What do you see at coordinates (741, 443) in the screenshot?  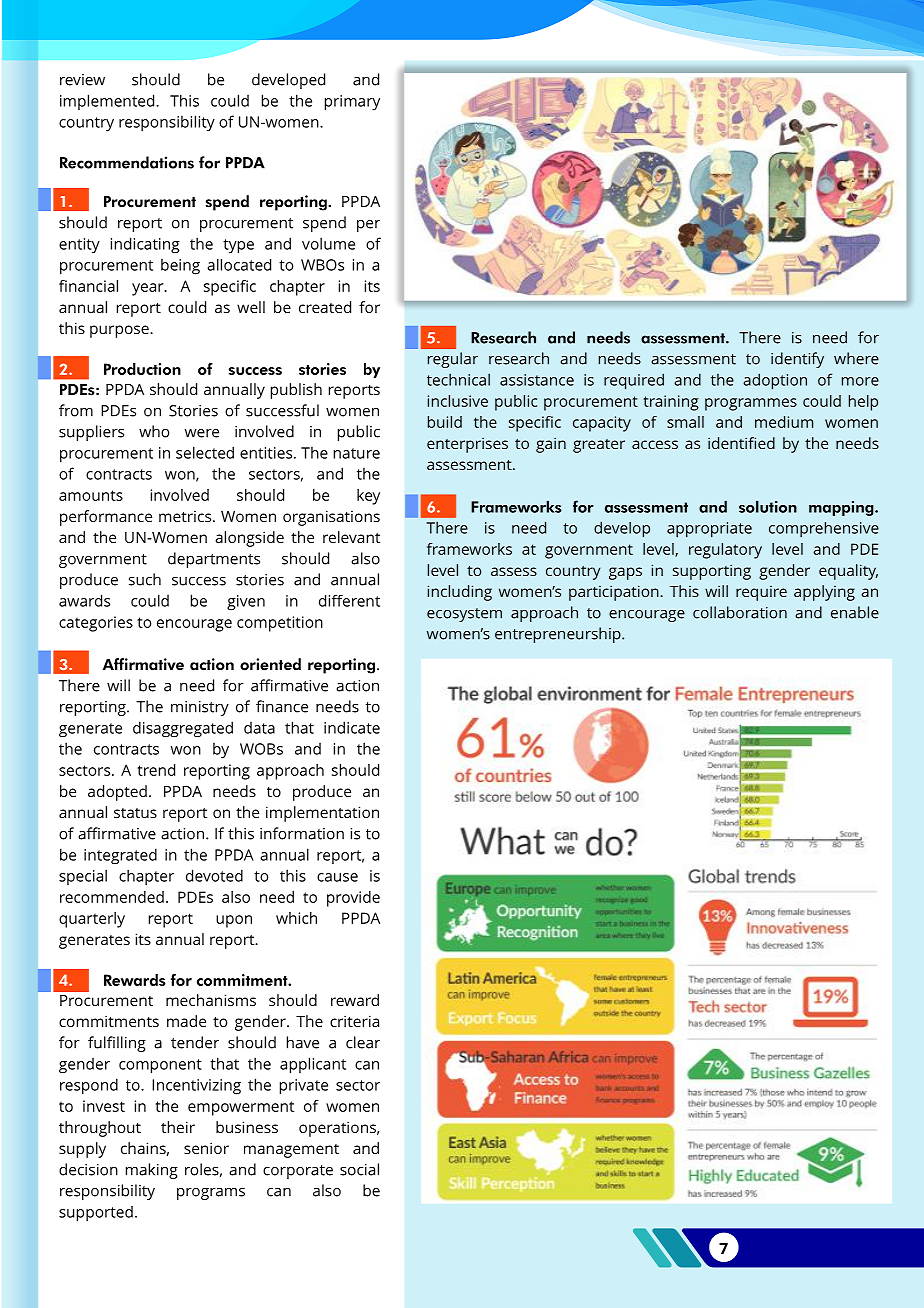 I see `identified` at bounding box center [741, 443].
